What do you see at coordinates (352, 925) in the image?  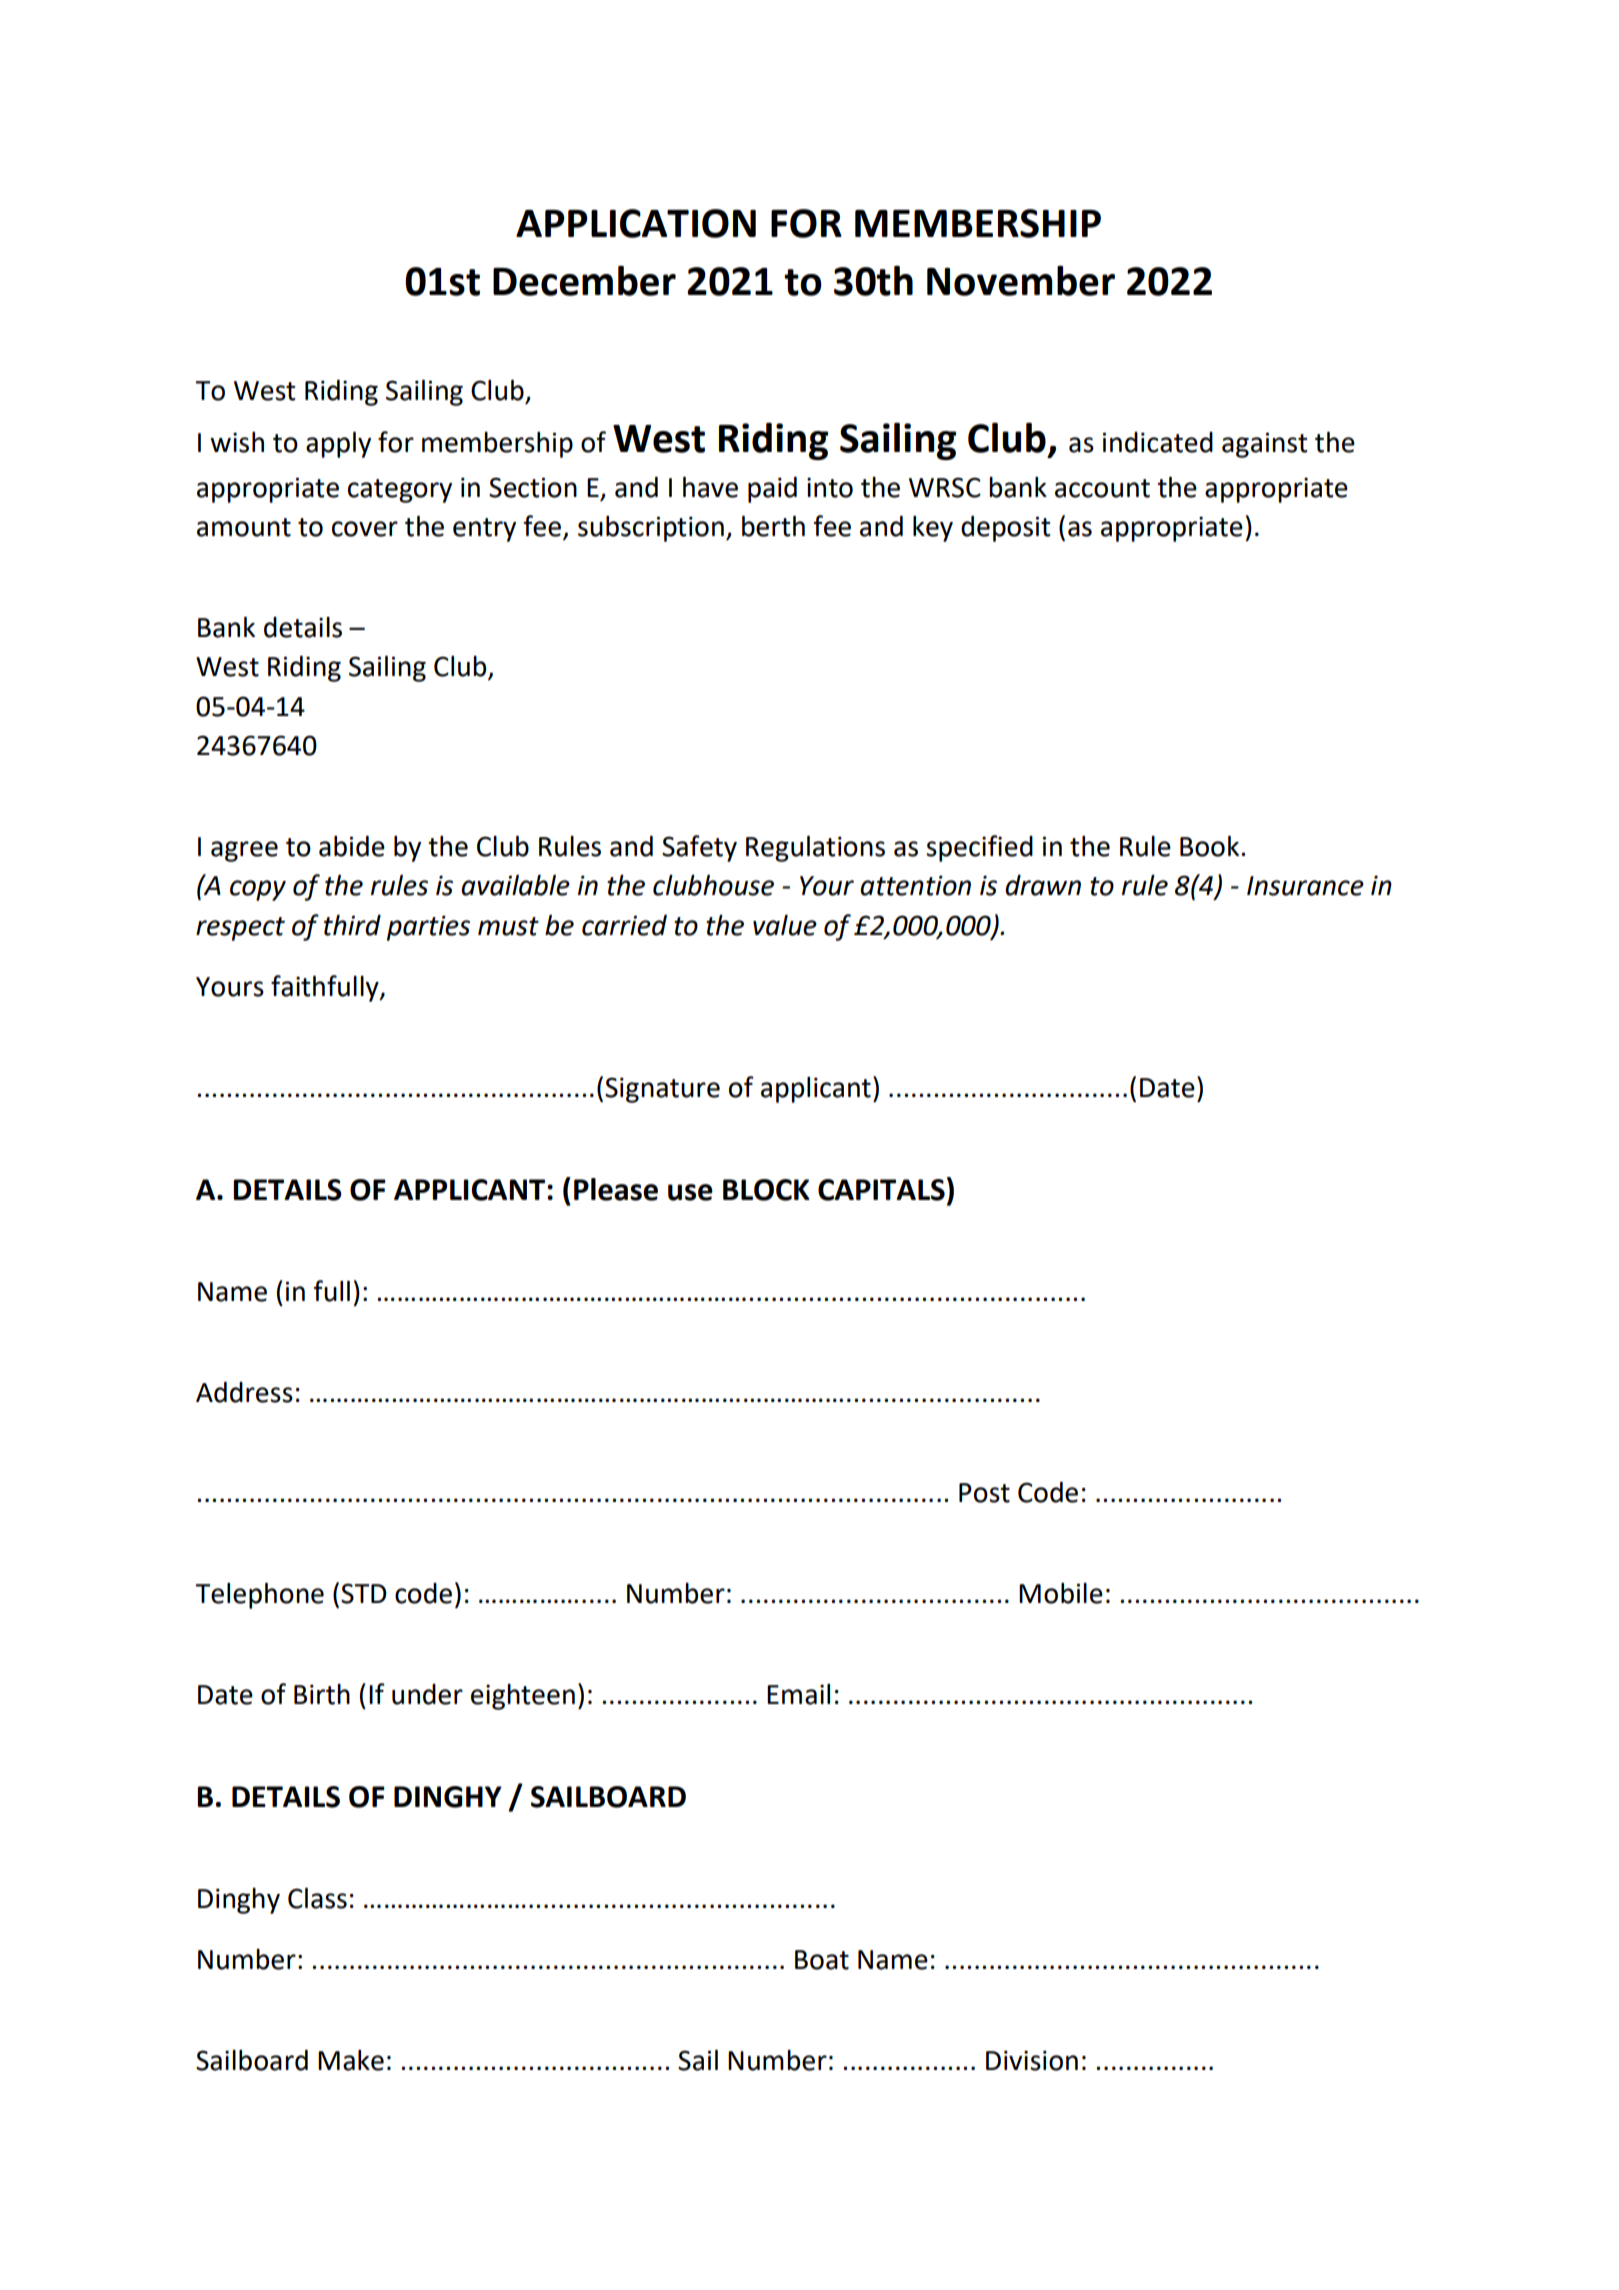 I see `third` at bounding box center [352, 925].
